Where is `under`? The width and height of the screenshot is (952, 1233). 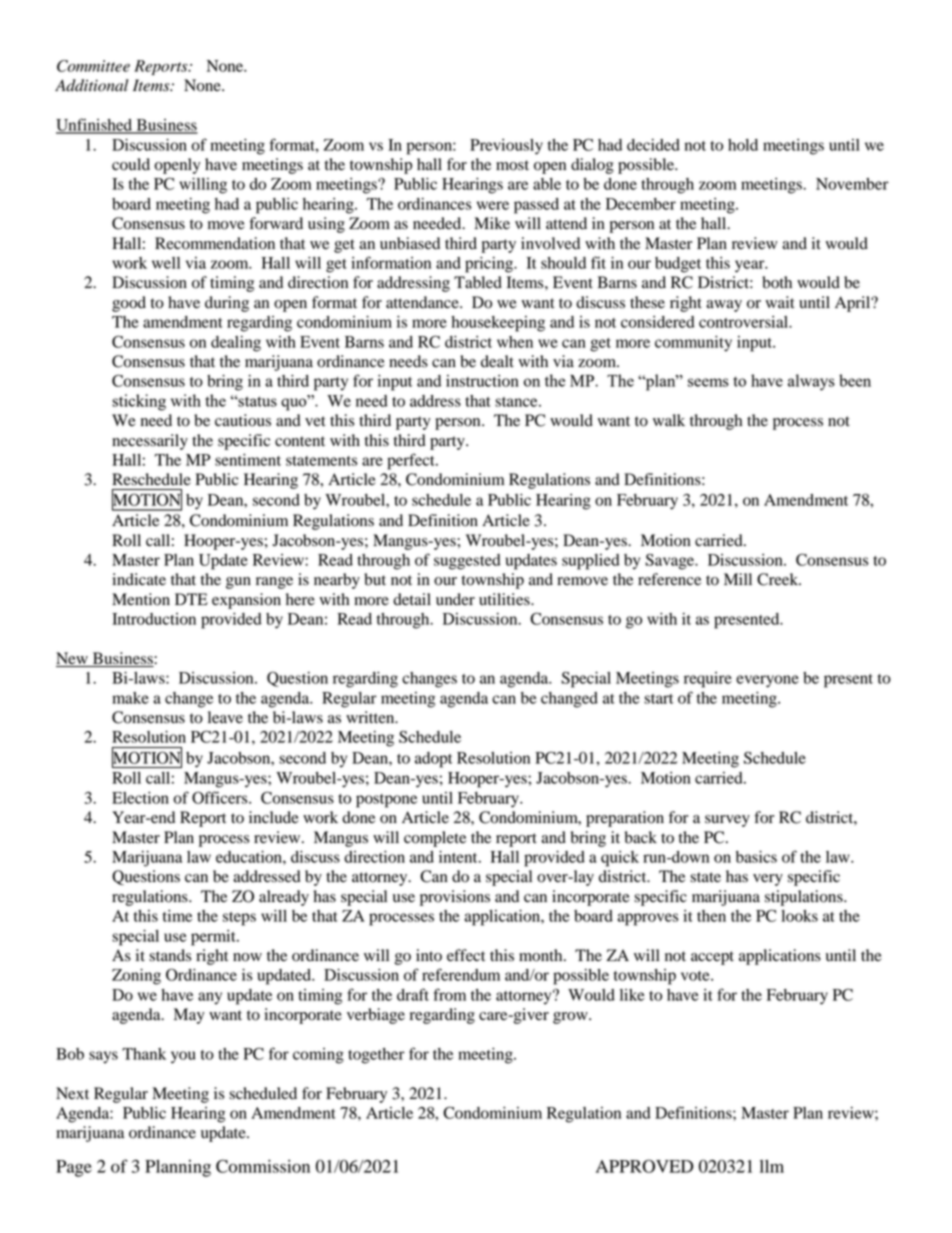 under is located at coordinates (455, 599).
